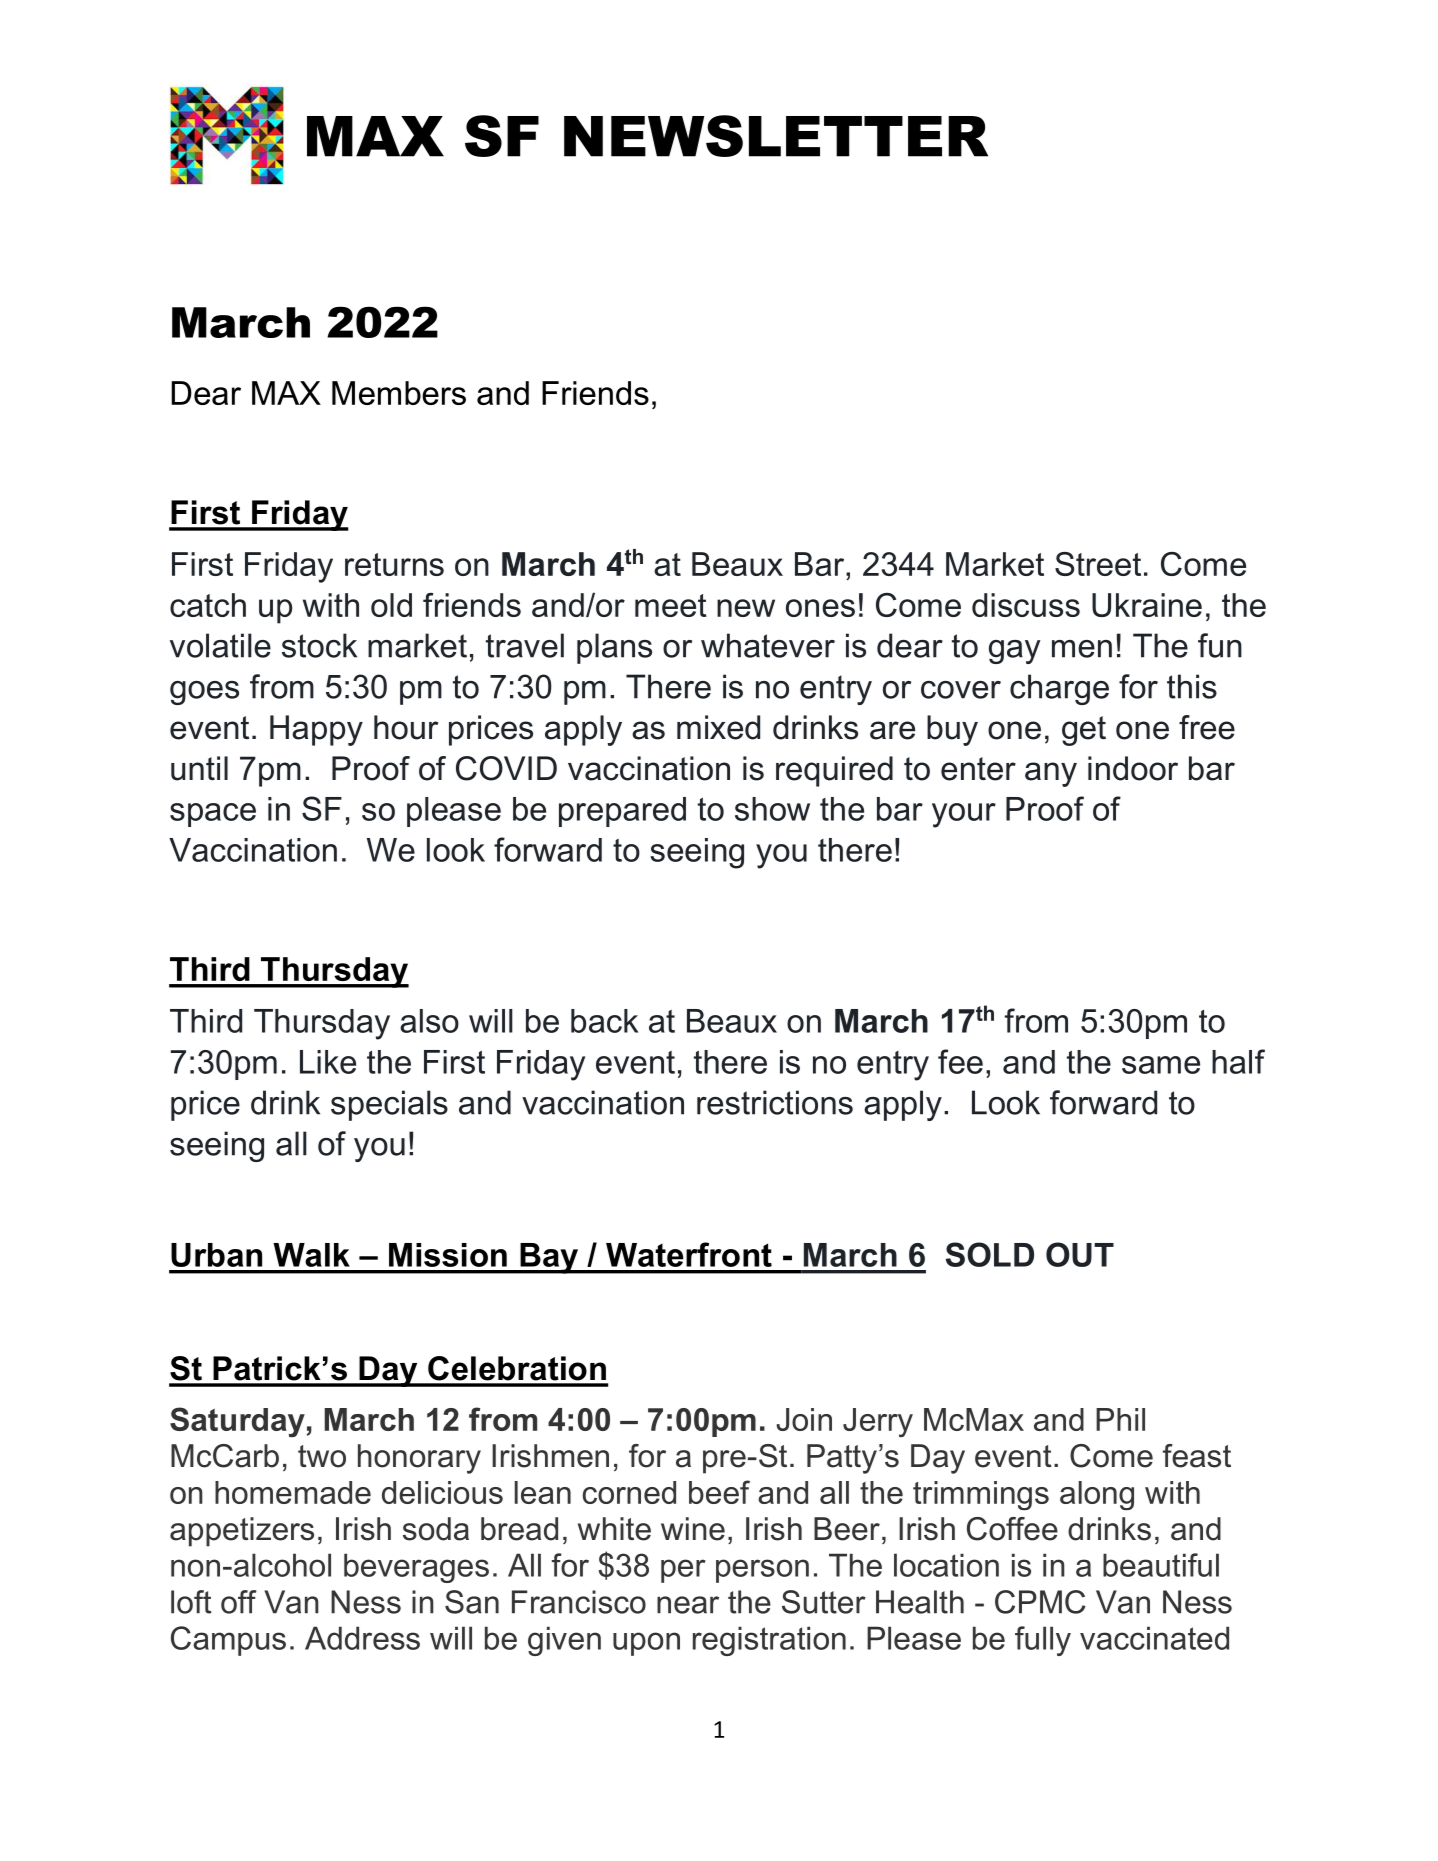 The height and width of the screenshot is (1861, 1438). What do you see at coordinates (688, 1605) in the screenshot?
I see `near` at bounding box center [688, 1605].
